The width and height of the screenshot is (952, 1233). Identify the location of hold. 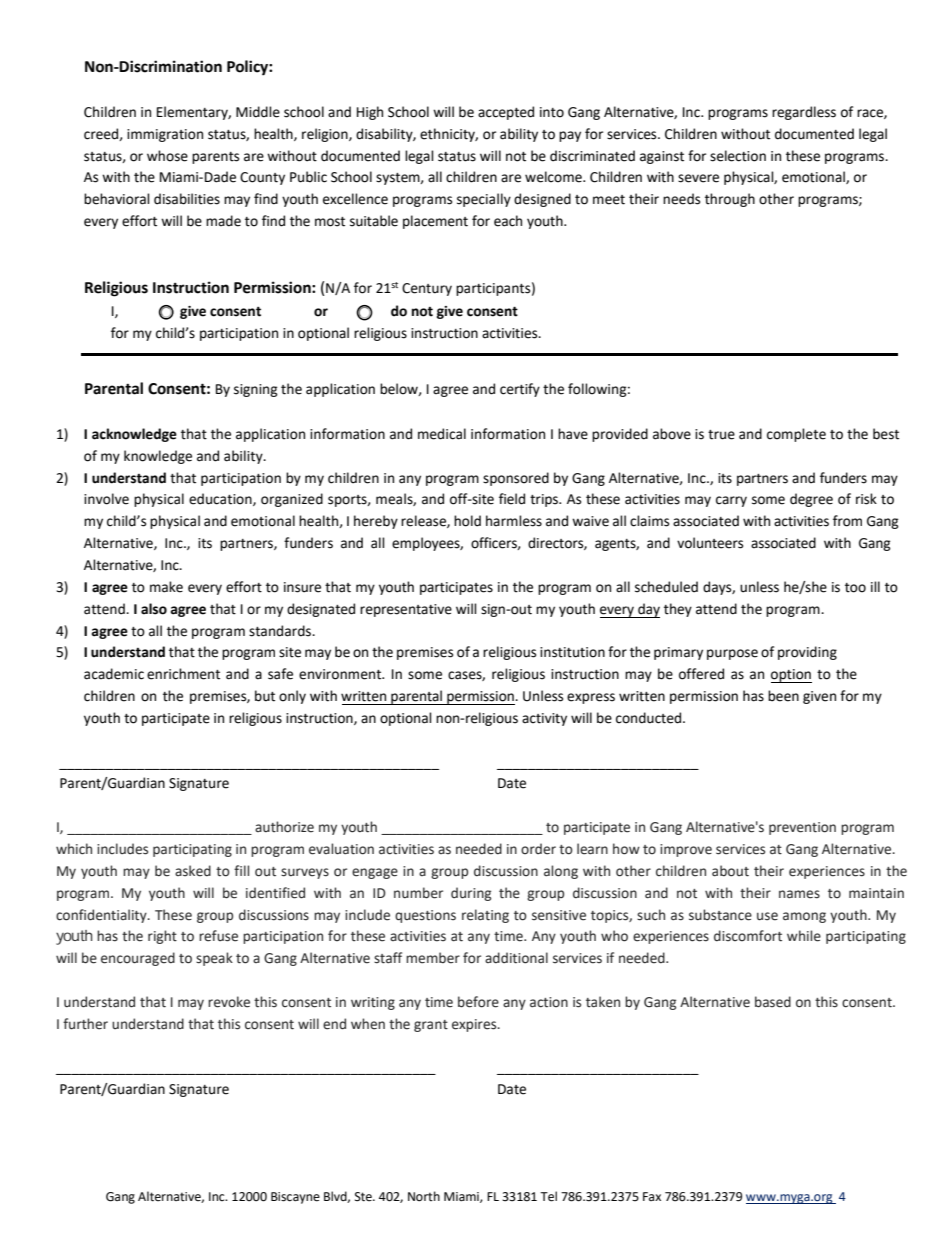
(467, 521).
